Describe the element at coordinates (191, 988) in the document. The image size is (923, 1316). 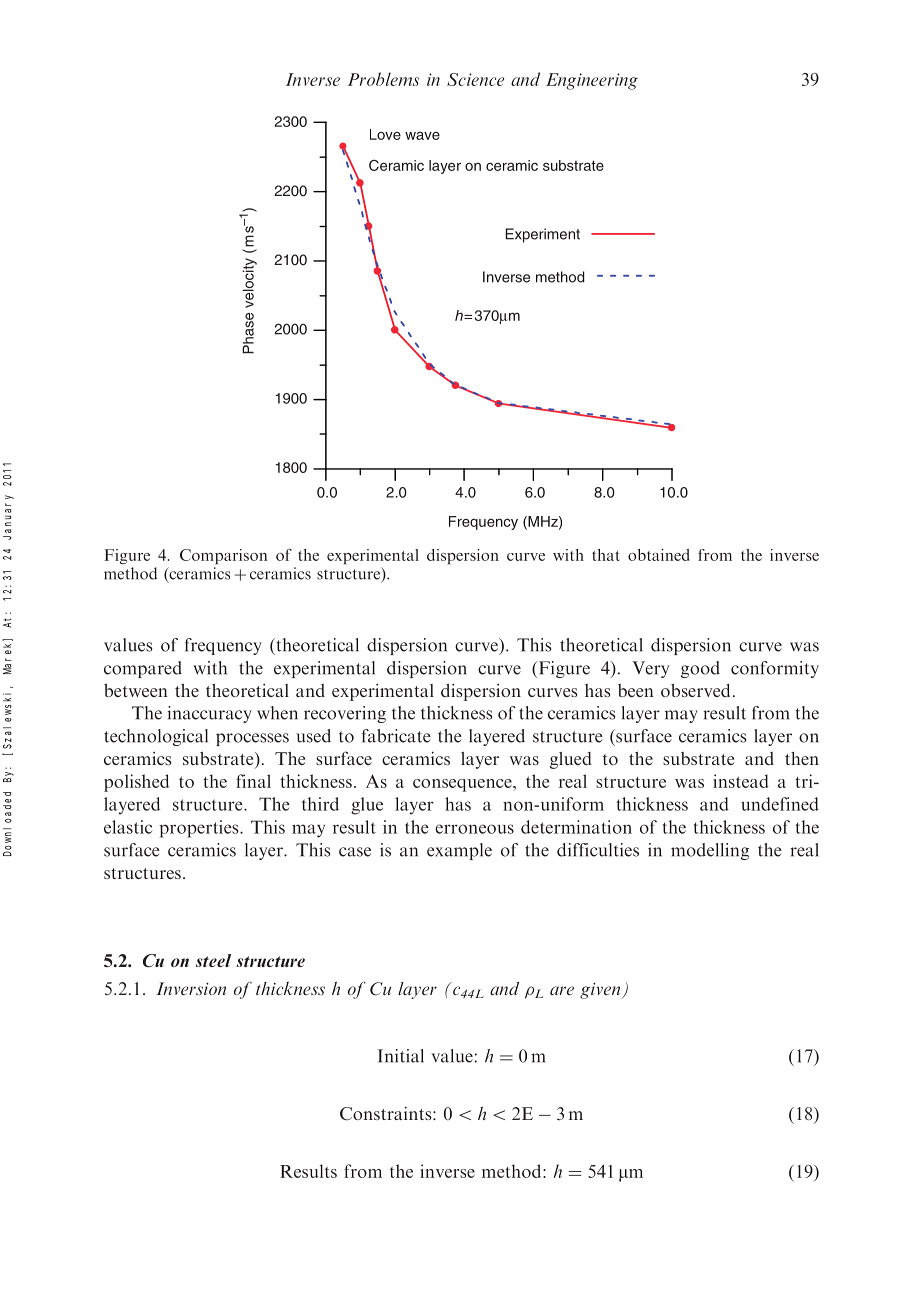
I see `Inversion` at that location.
